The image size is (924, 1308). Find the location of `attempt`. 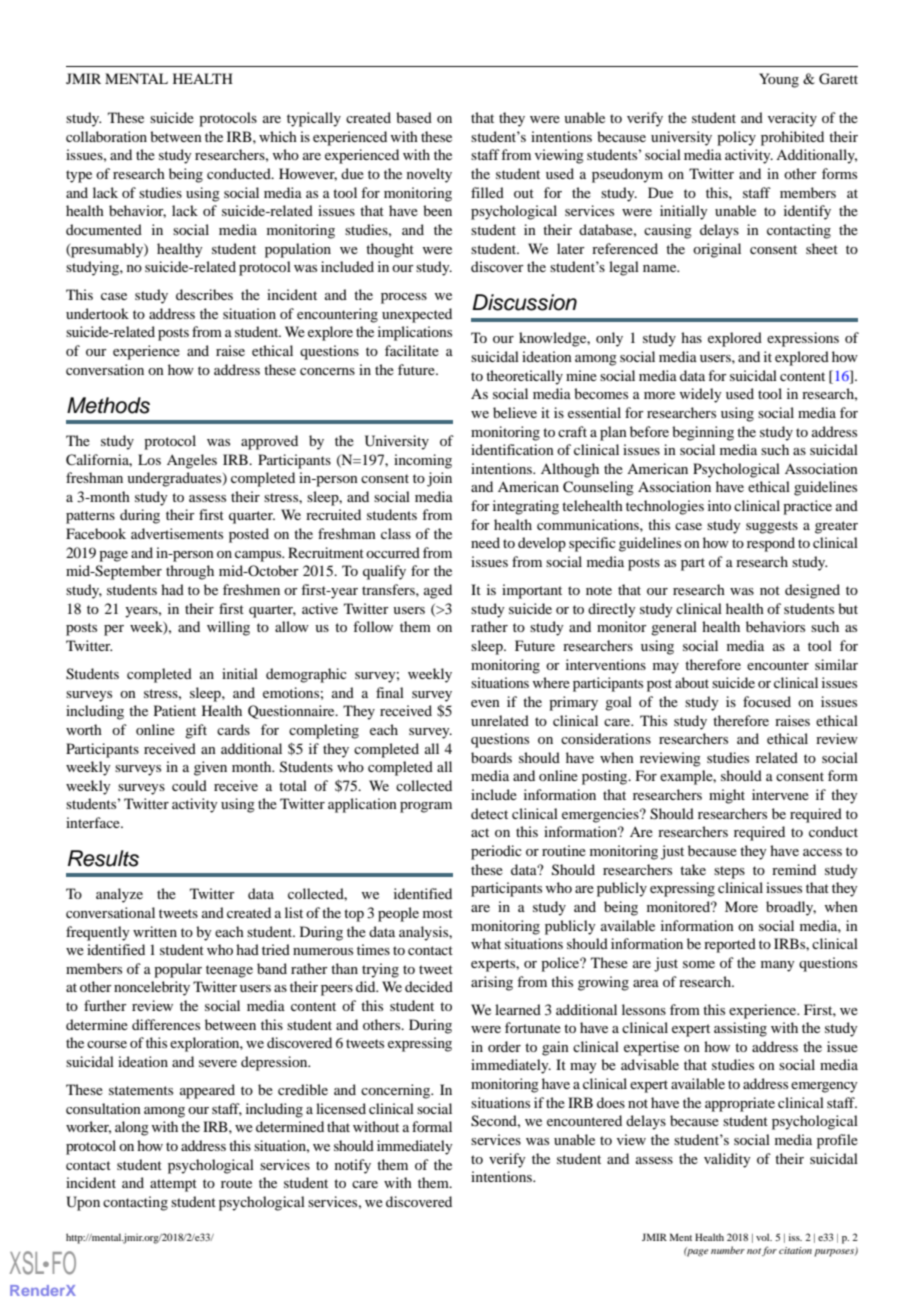

attempt is located at coordinates (173, 1185).
